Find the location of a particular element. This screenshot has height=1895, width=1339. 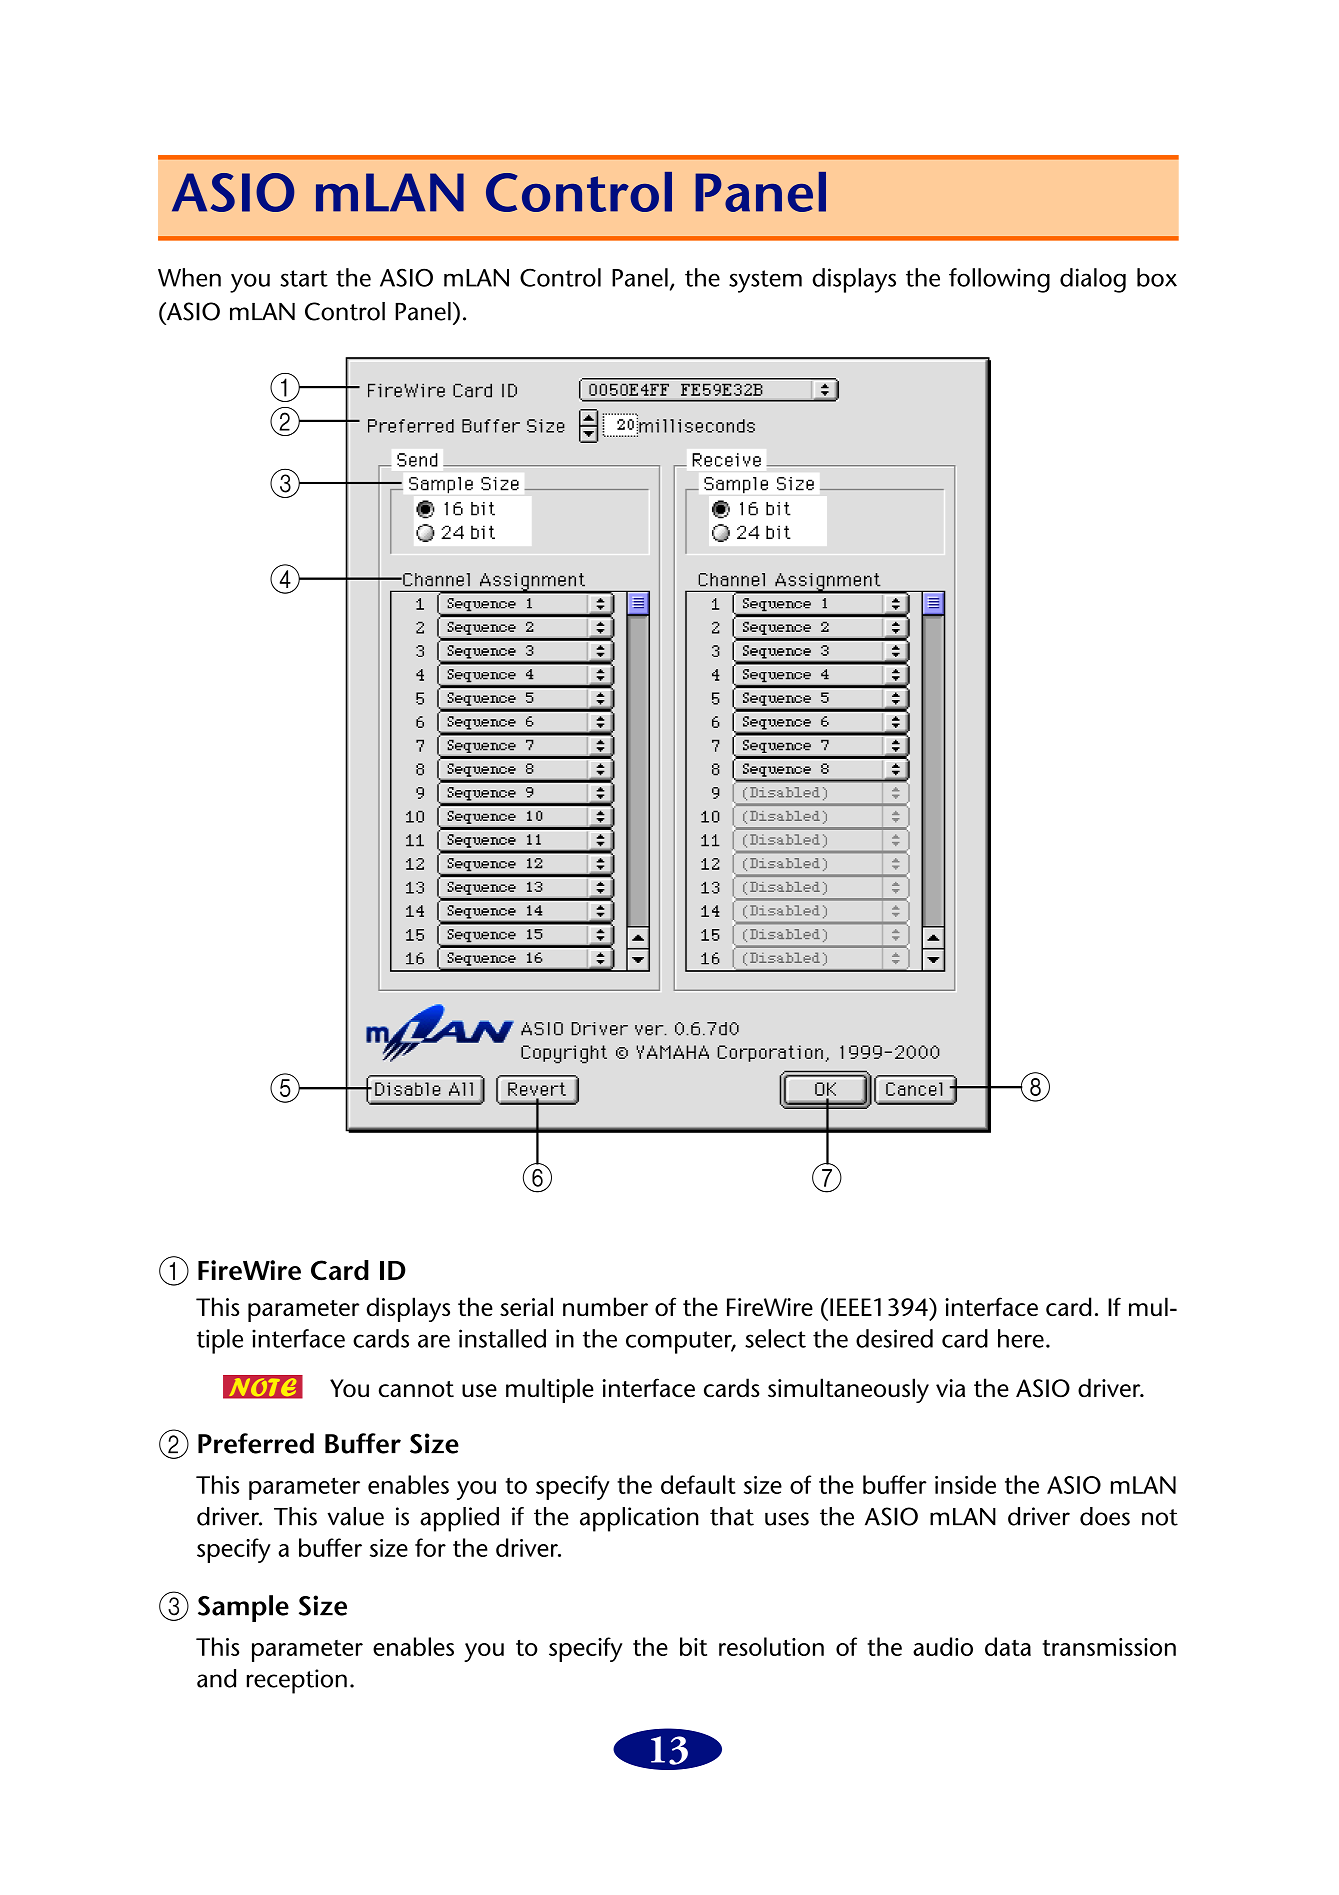

number is located at coordinates (605, 1306).
